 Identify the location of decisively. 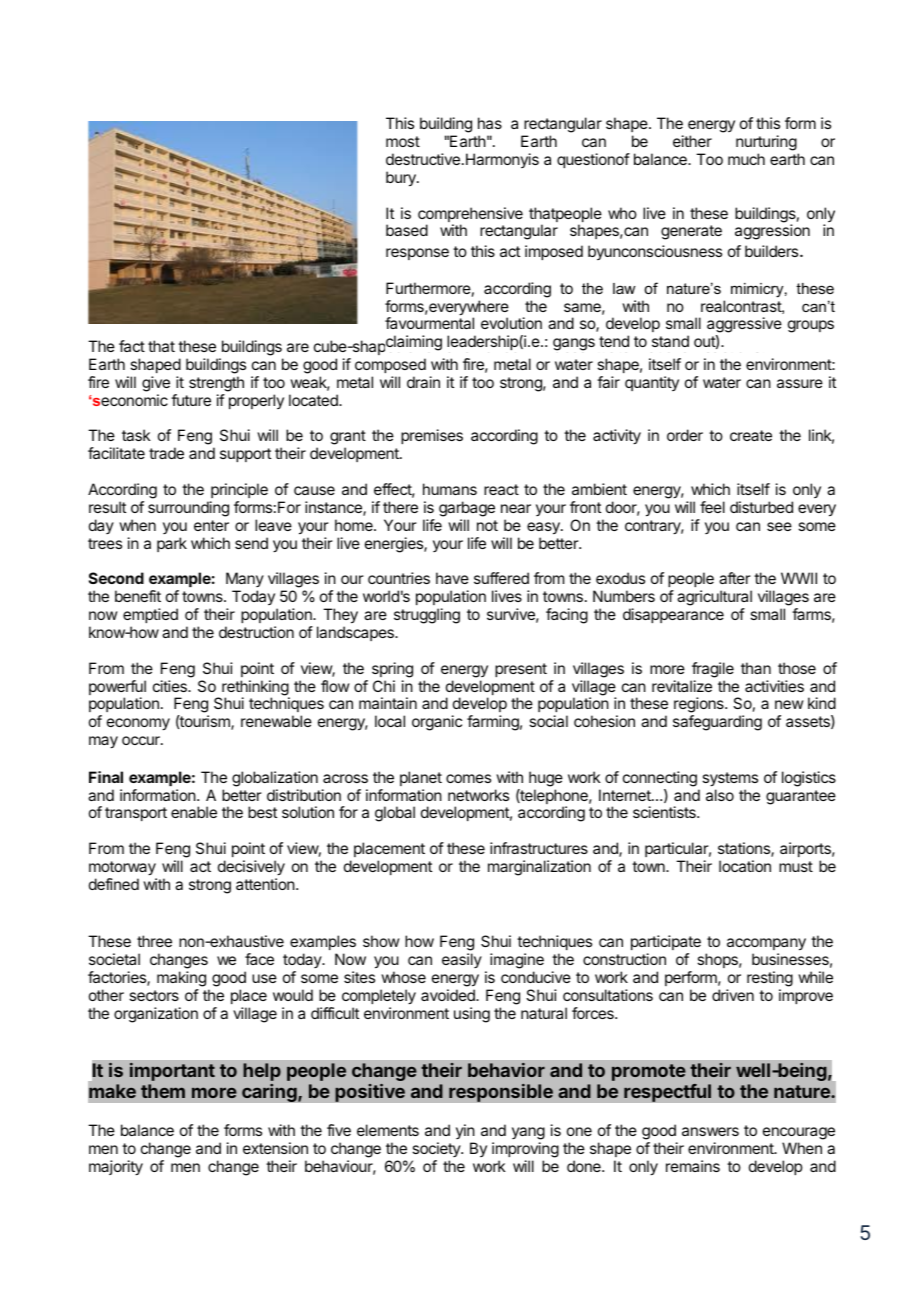
(251, 868).
